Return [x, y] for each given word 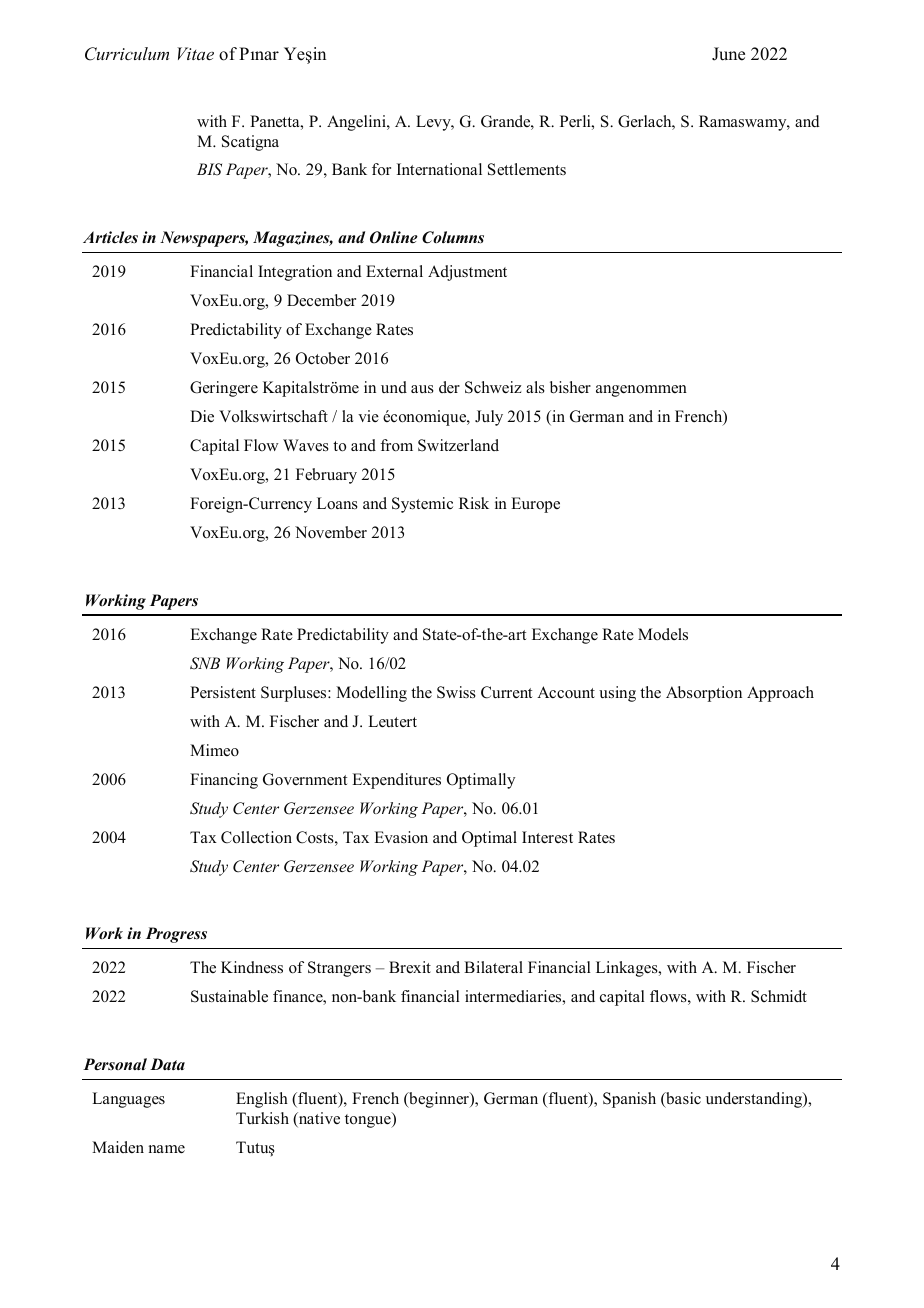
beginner [439, 1100]
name [167, 1149]
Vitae [195, 53]
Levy [434, 123]
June [728, 54]
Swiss [456, 692]
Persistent [223, 692]
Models [663, 634]
